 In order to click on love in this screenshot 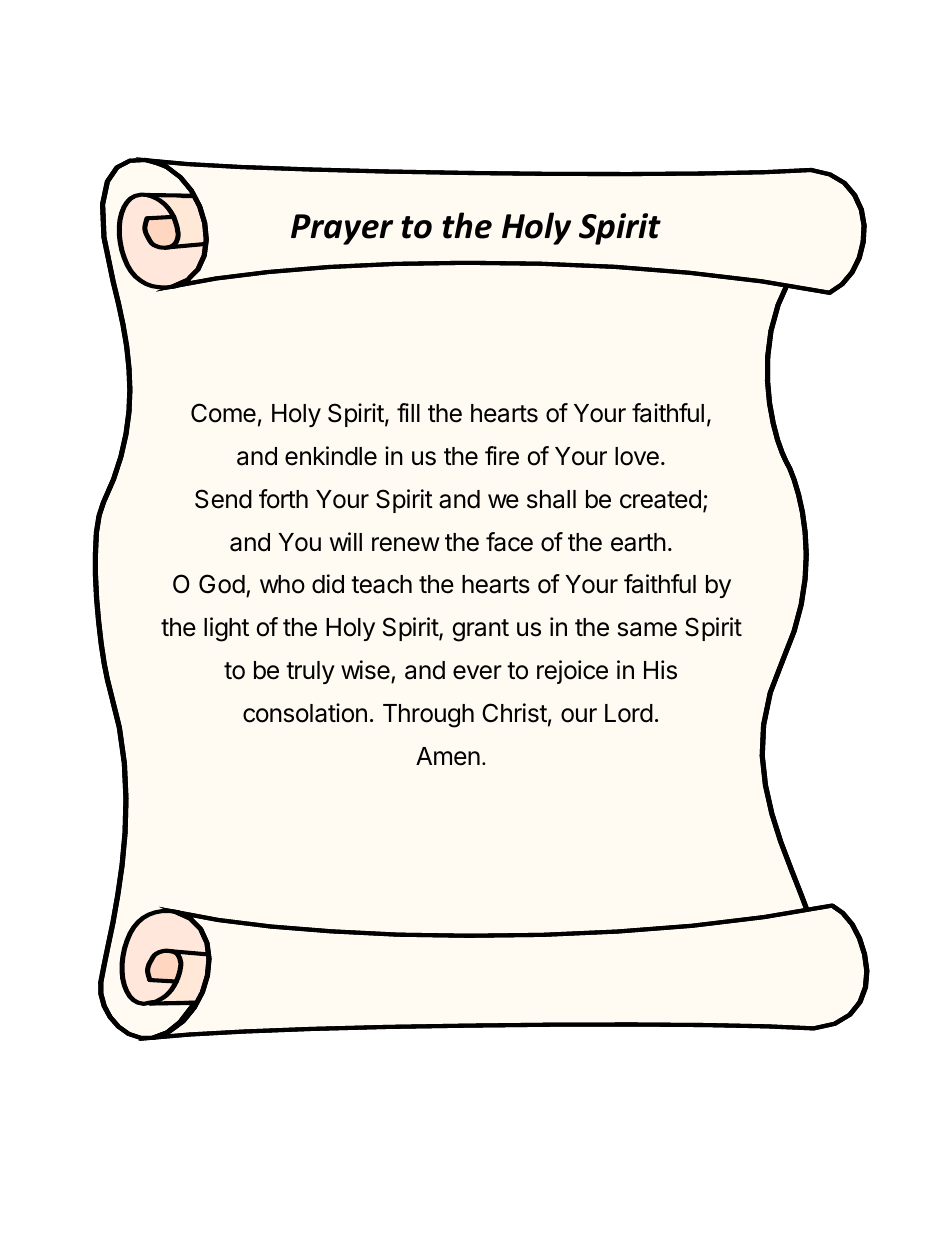, I will do `click(637, 456)`.
